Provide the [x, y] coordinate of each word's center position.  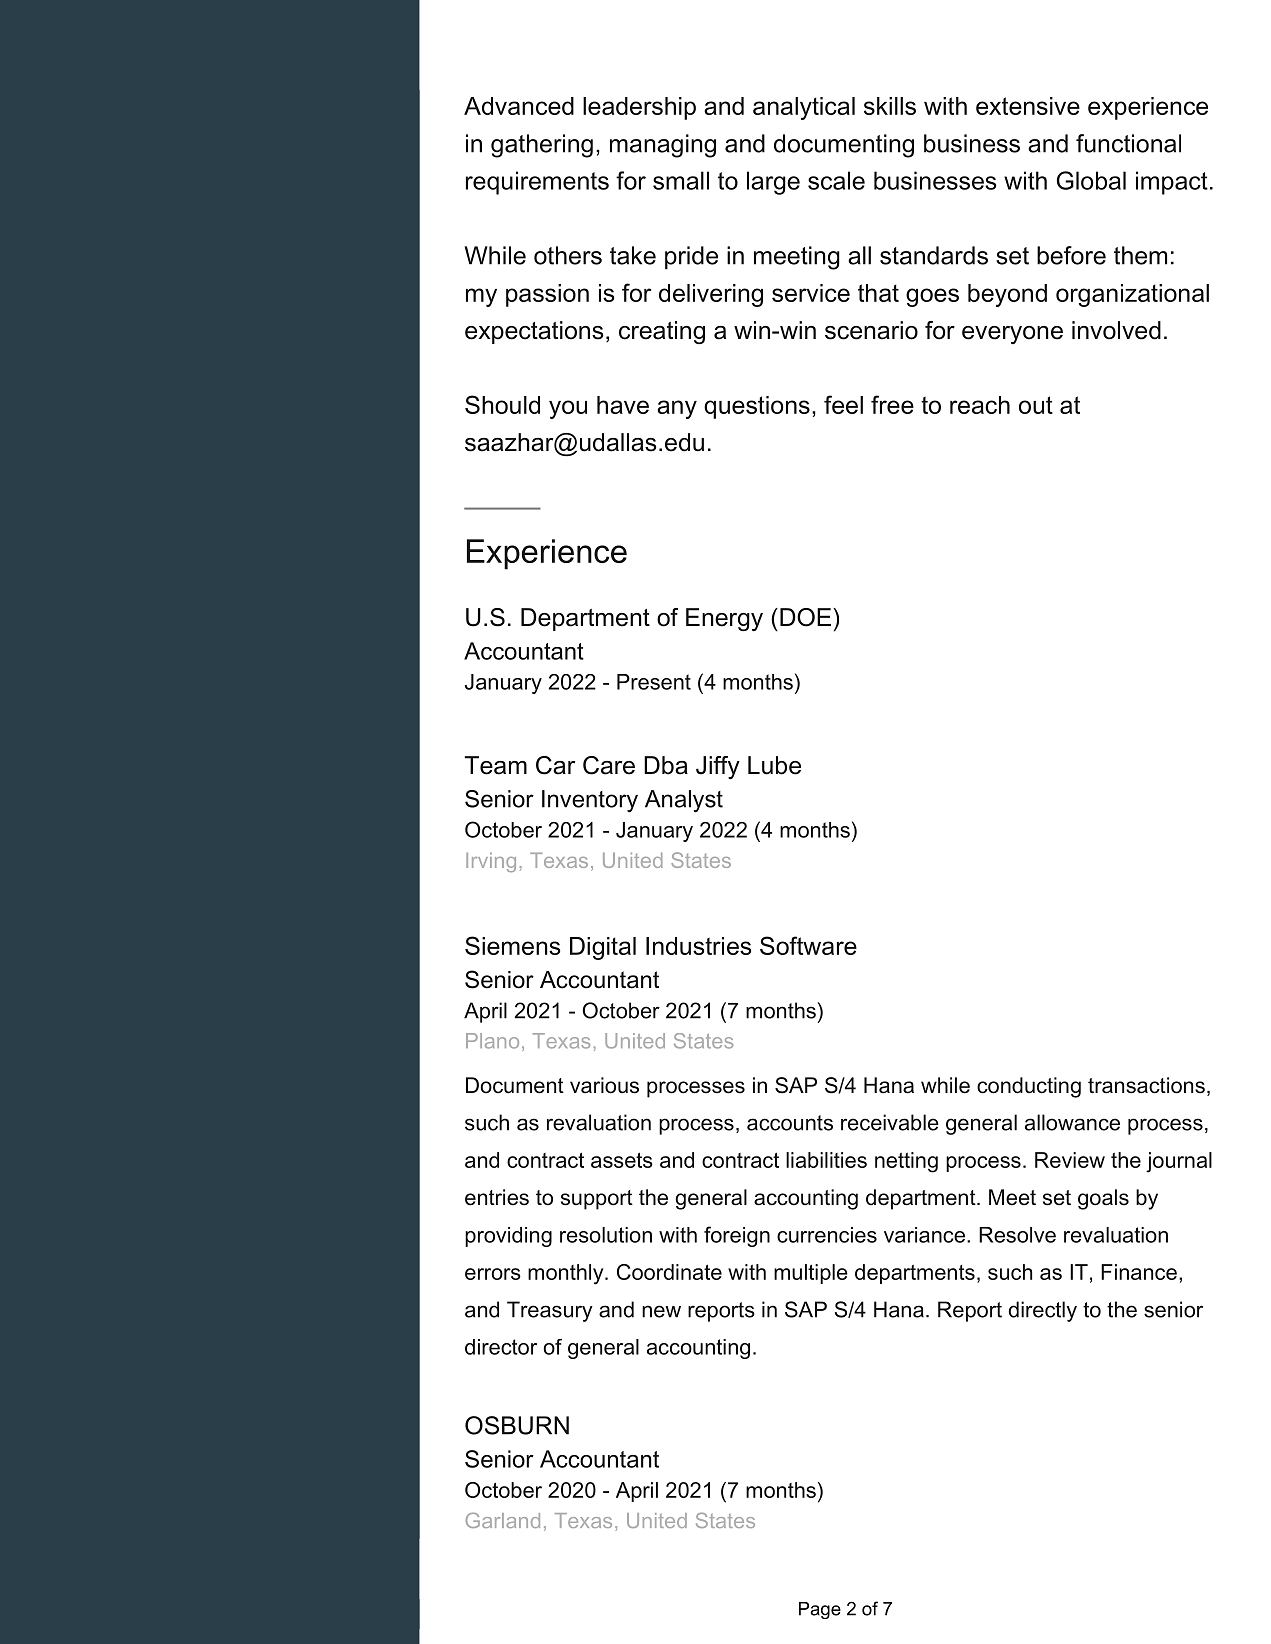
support [597, 1200]
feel [843, 404]
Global [1091, 180]
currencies [827, 1235]
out [1036, 405]
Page [820, 1610]
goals [1103, 1199]
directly [1043, 1311]
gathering [542, 146]
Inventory [590, 801]
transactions [1146, 1085]
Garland [503, 1520]
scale [836, 180]
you [568, 409]
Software [808, 945]
